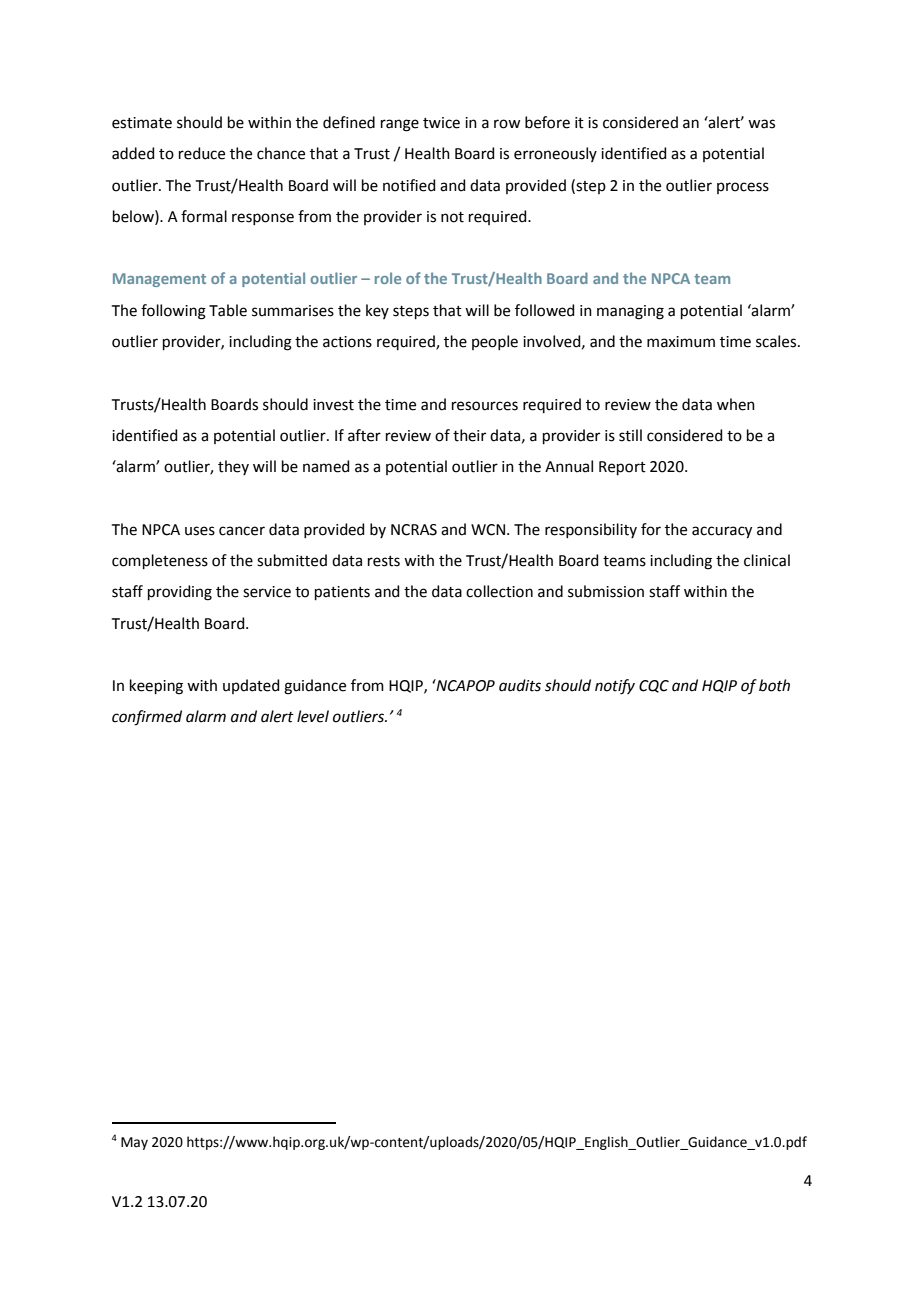  Describe the element at coordinates (654, 686) in the screenshot. I see `CQC` at that location.
